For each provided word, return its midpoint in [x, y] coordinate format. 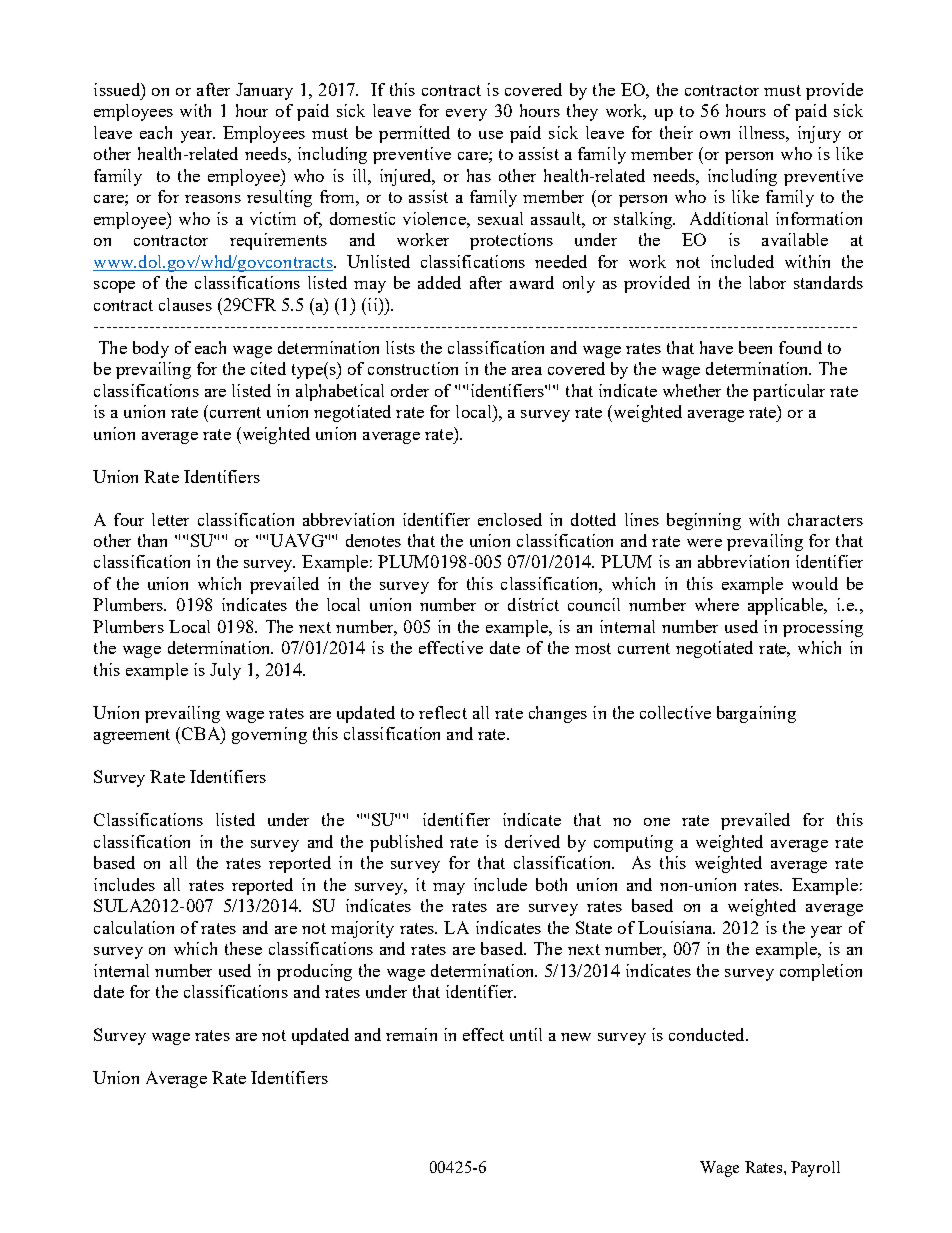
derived [532, 841]
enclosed [510, 519]
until [526, 1034]
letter [170, 519]
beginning [704, 521]
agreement [132, 736]
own [715, 135]
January [264, 91]
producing [314, 972]
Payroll [815, 1169]
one [657, 822]
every [466, 115]
